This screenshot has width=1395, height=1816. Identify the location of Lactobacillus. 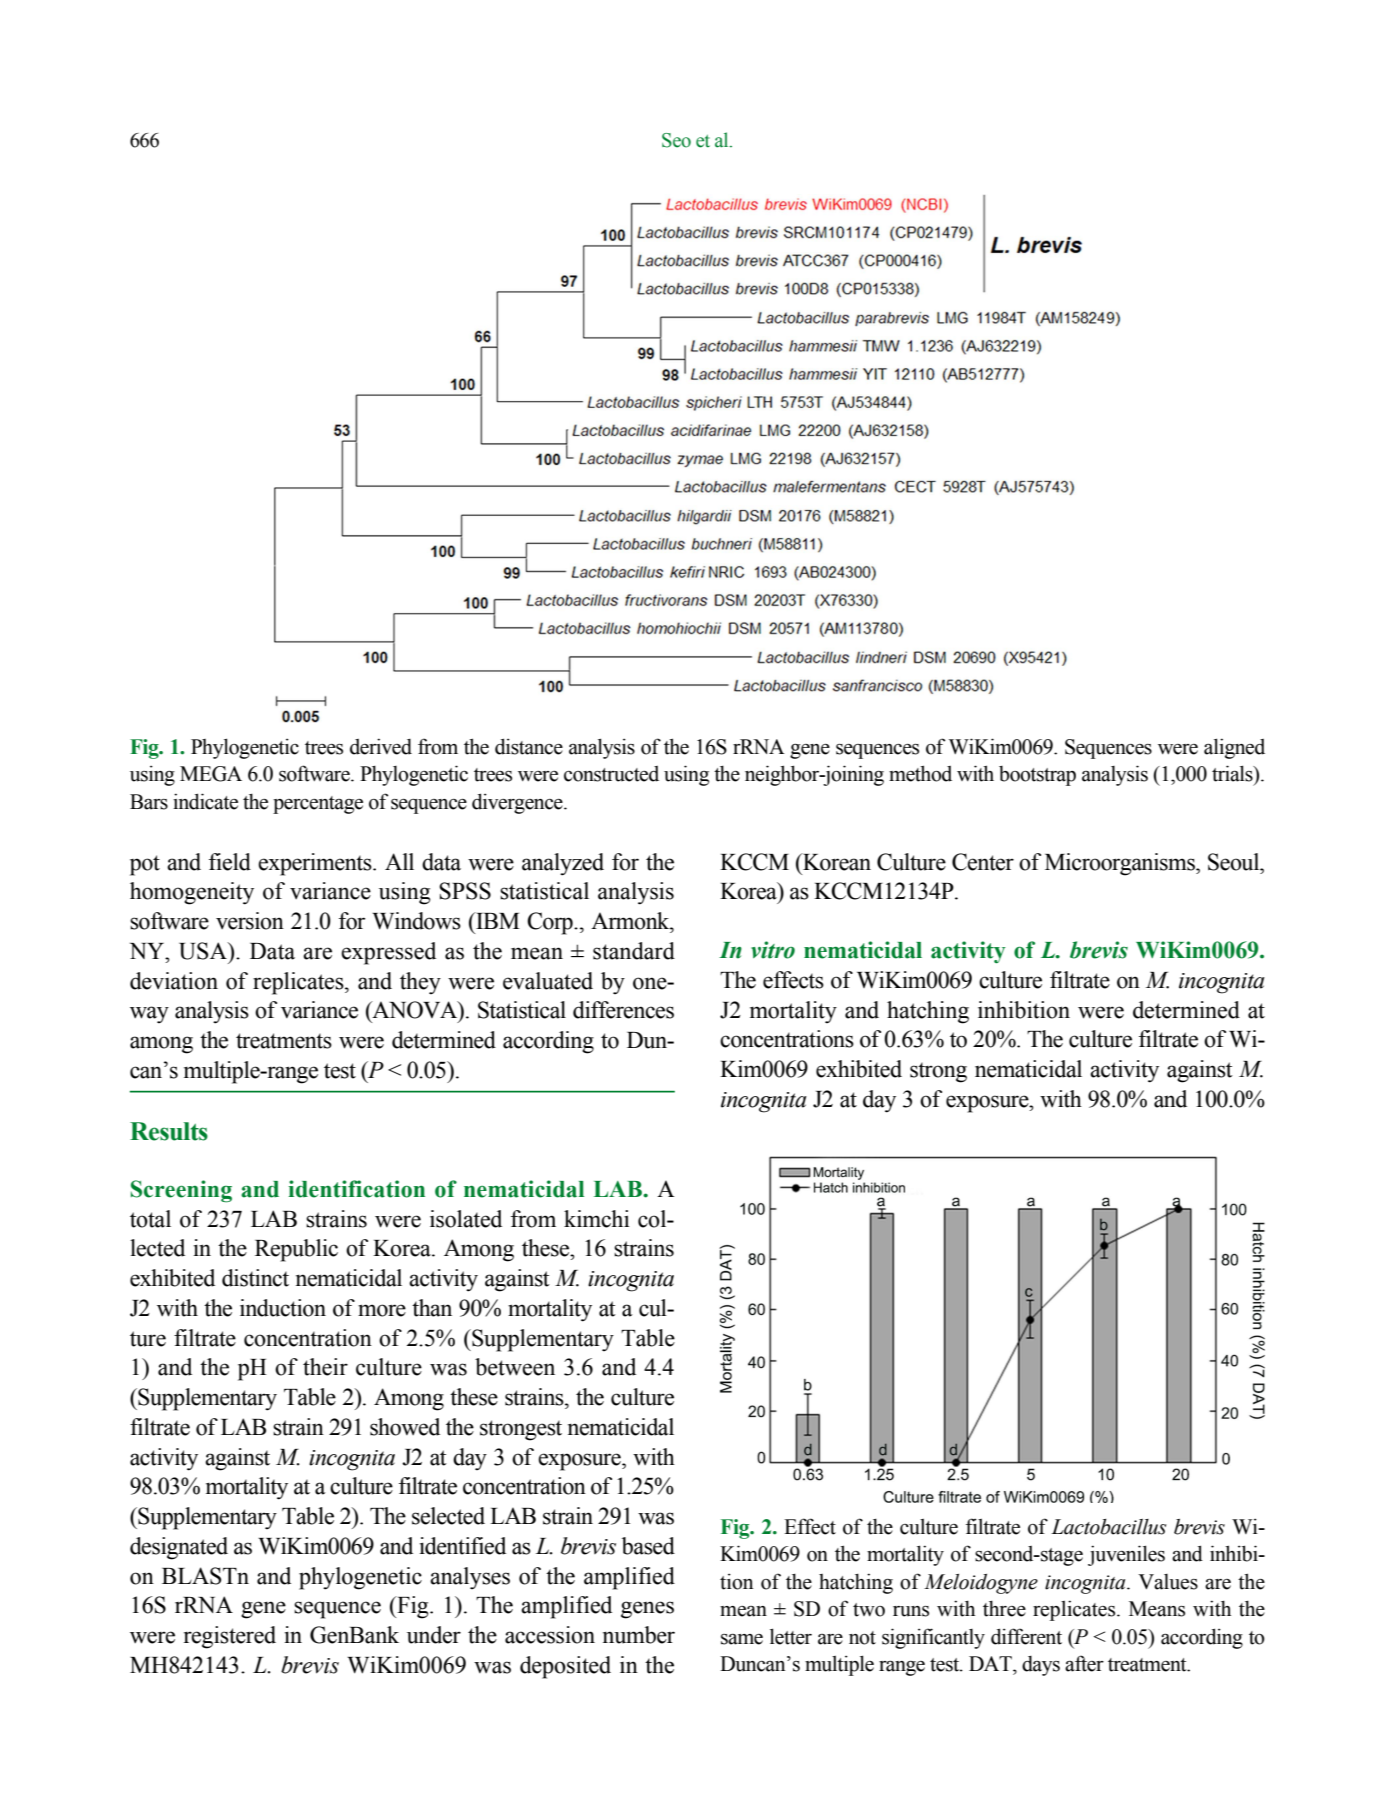
(1109, 1527).
